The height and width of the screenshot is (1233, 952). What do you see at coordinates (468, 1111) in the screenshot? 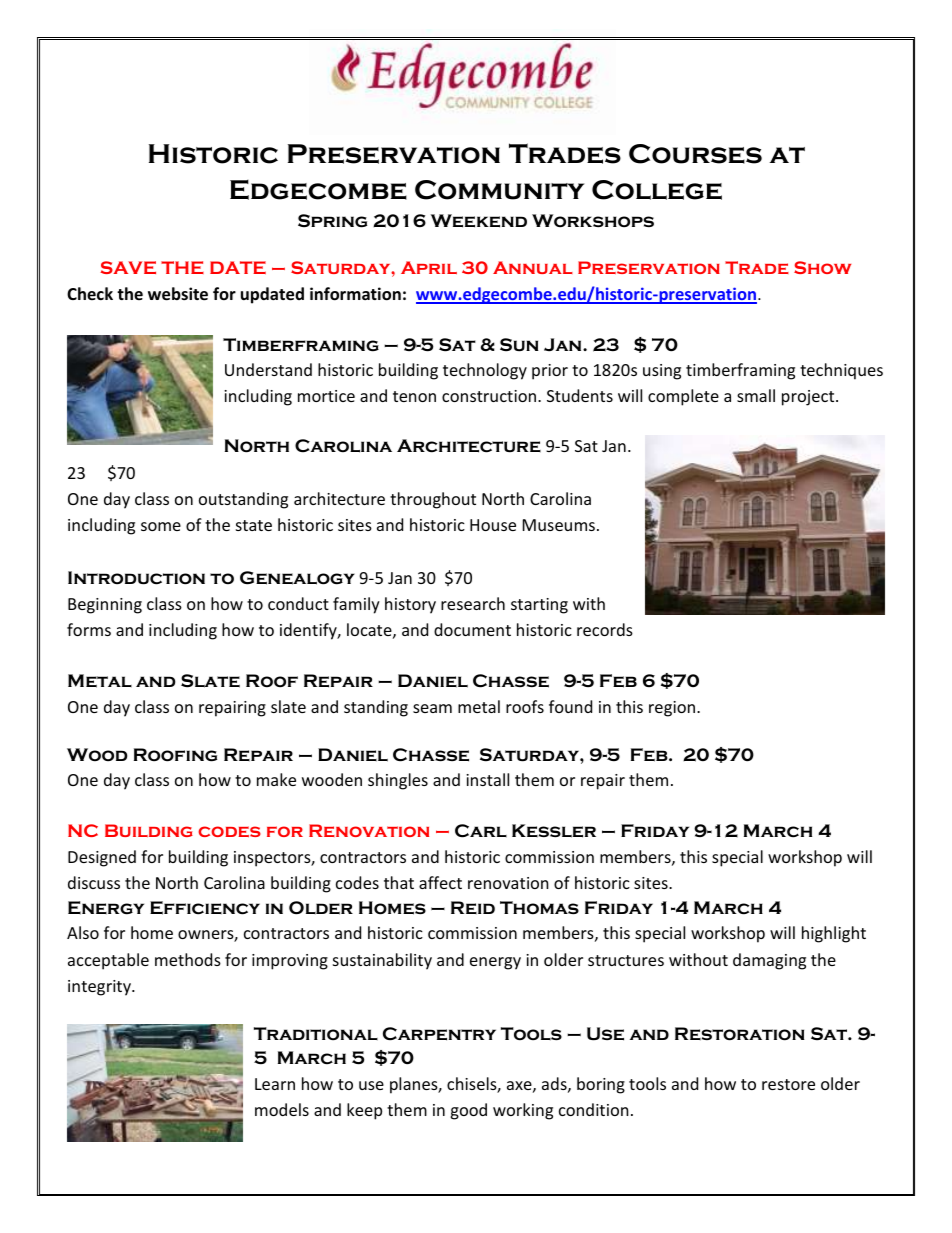
I see `good` at bounding box center [468, 1111].
